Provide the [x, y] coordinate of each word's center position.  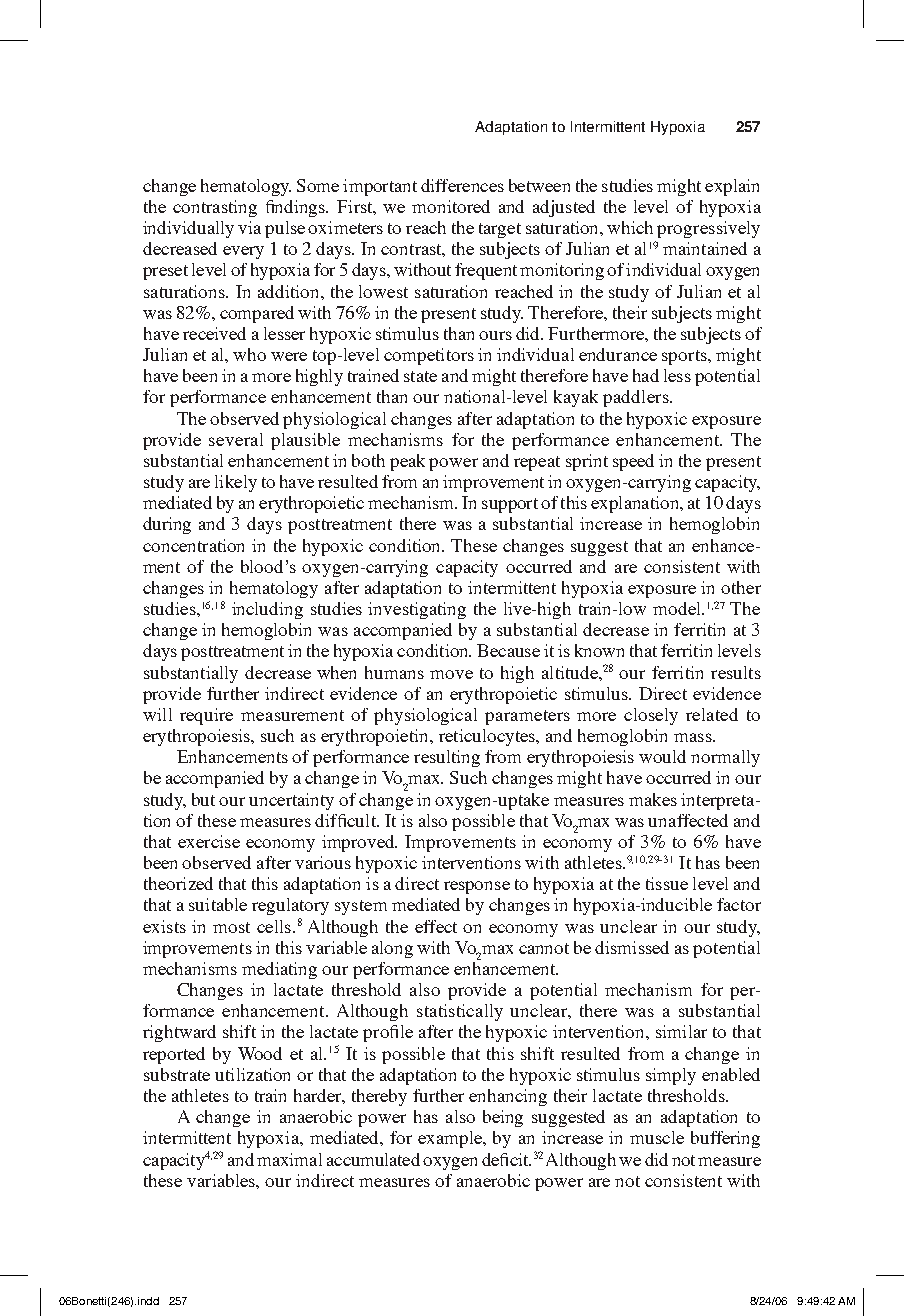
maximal [289, 1159]
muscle [657, 1137]
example [451, 1139]
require [206, 716]
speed [633, 462]
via [249, 227]
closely [651, 716]
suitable [218, 904]
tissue [667, 883]
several [236, 439]
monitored [451, 206]
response [477, 887]
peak [407, 462]
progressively [708, 229]
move [451, 674]
